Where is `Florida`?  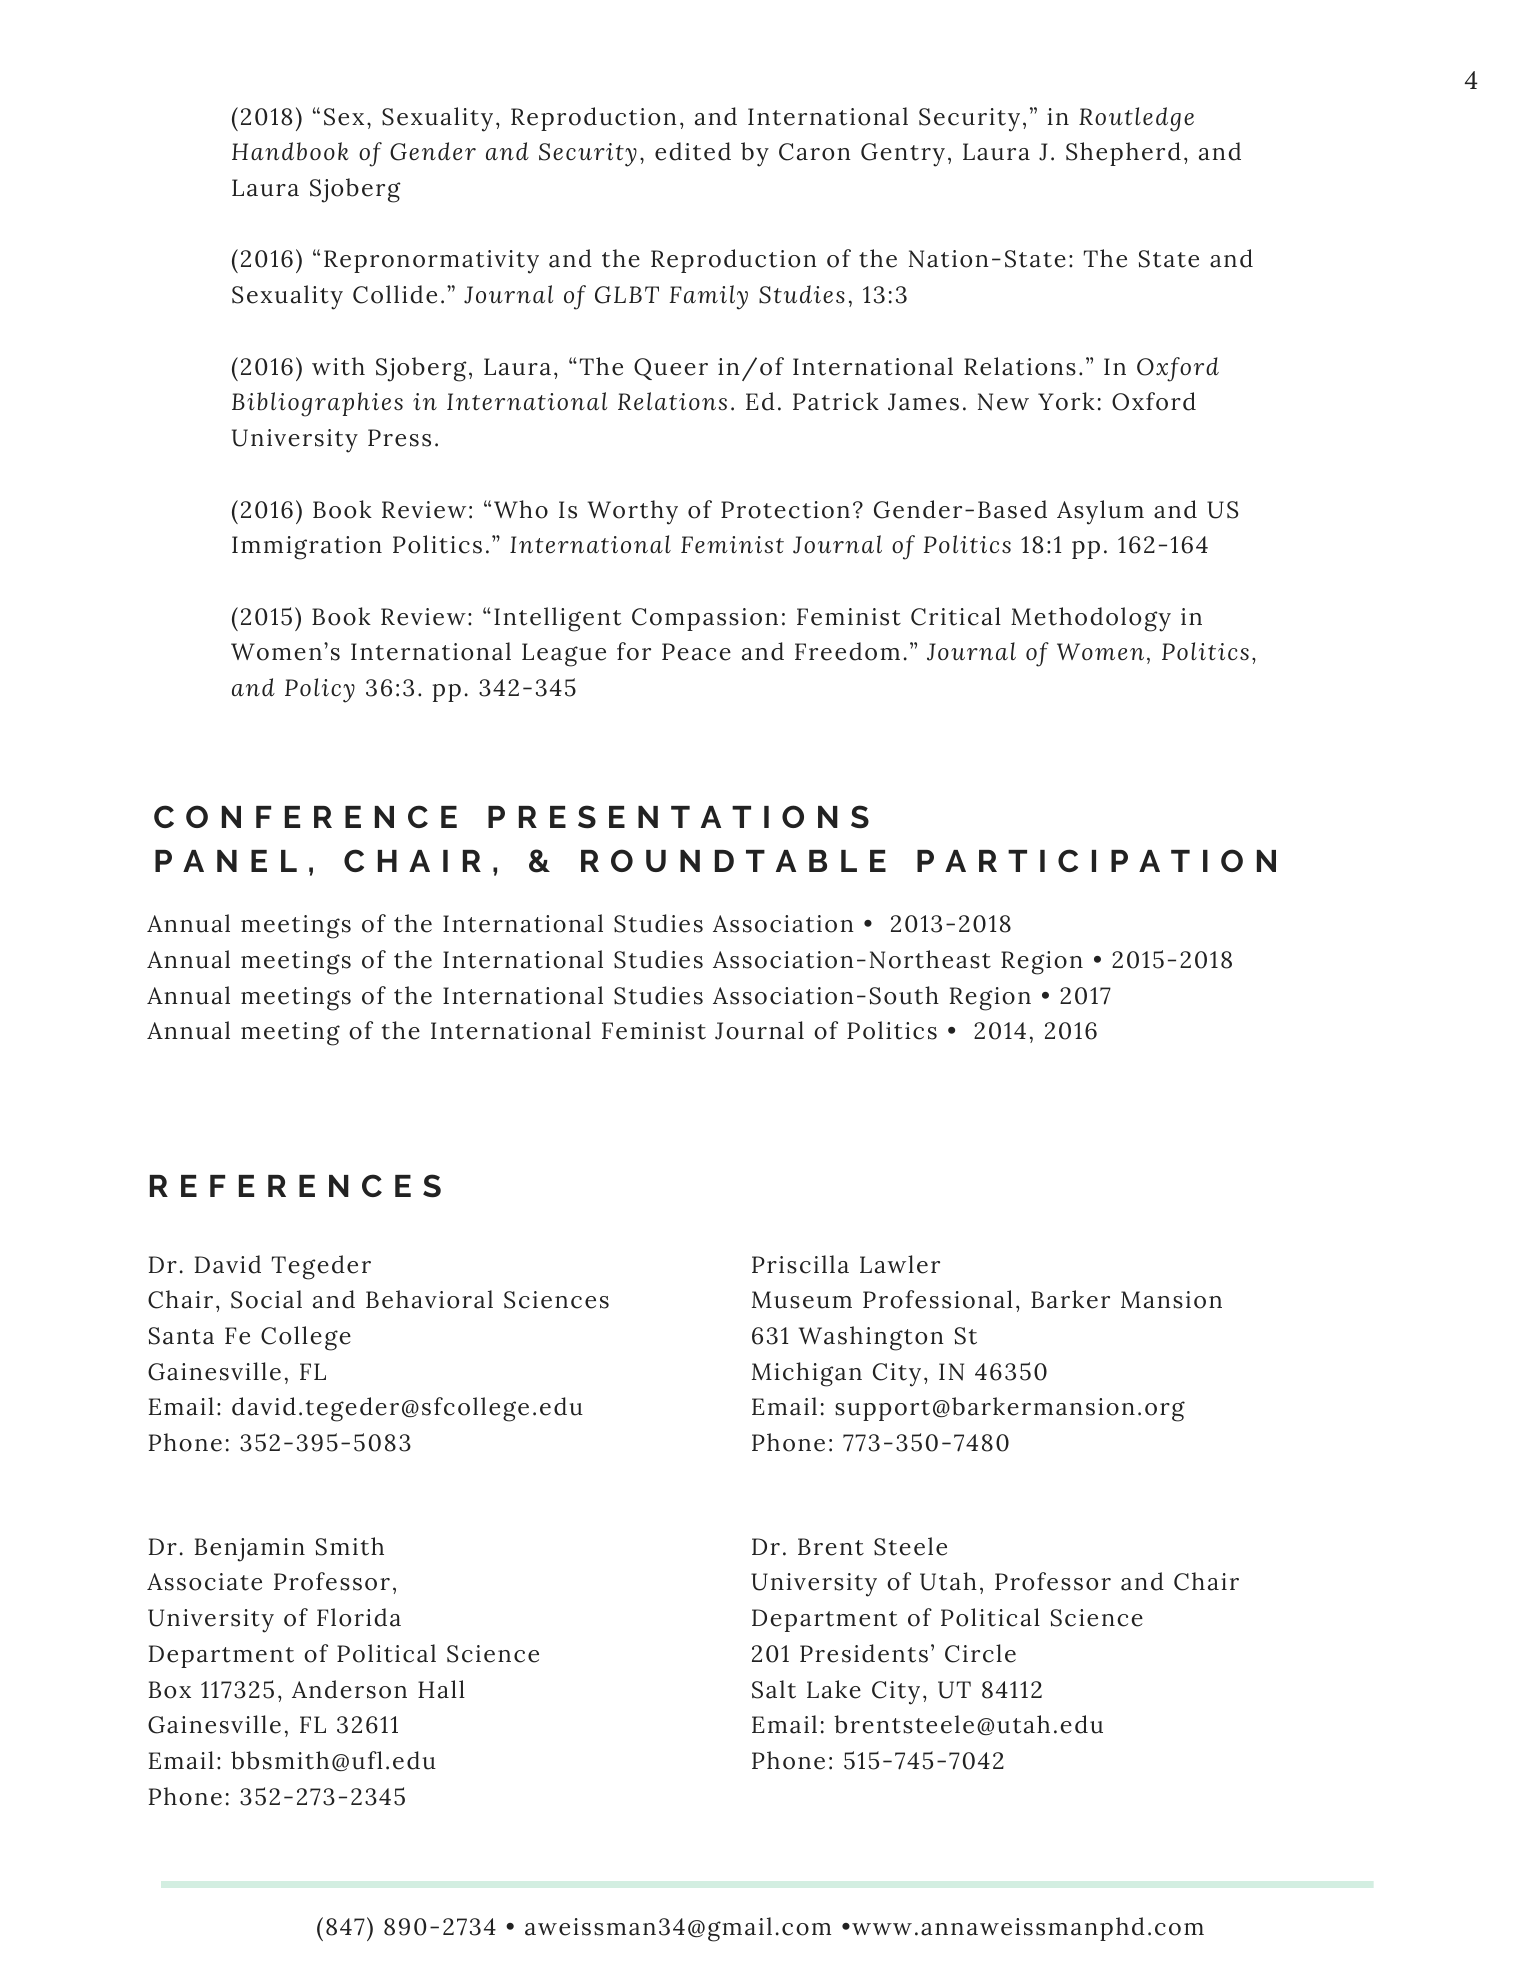
Florida is located at coordinates (359, 1617).
